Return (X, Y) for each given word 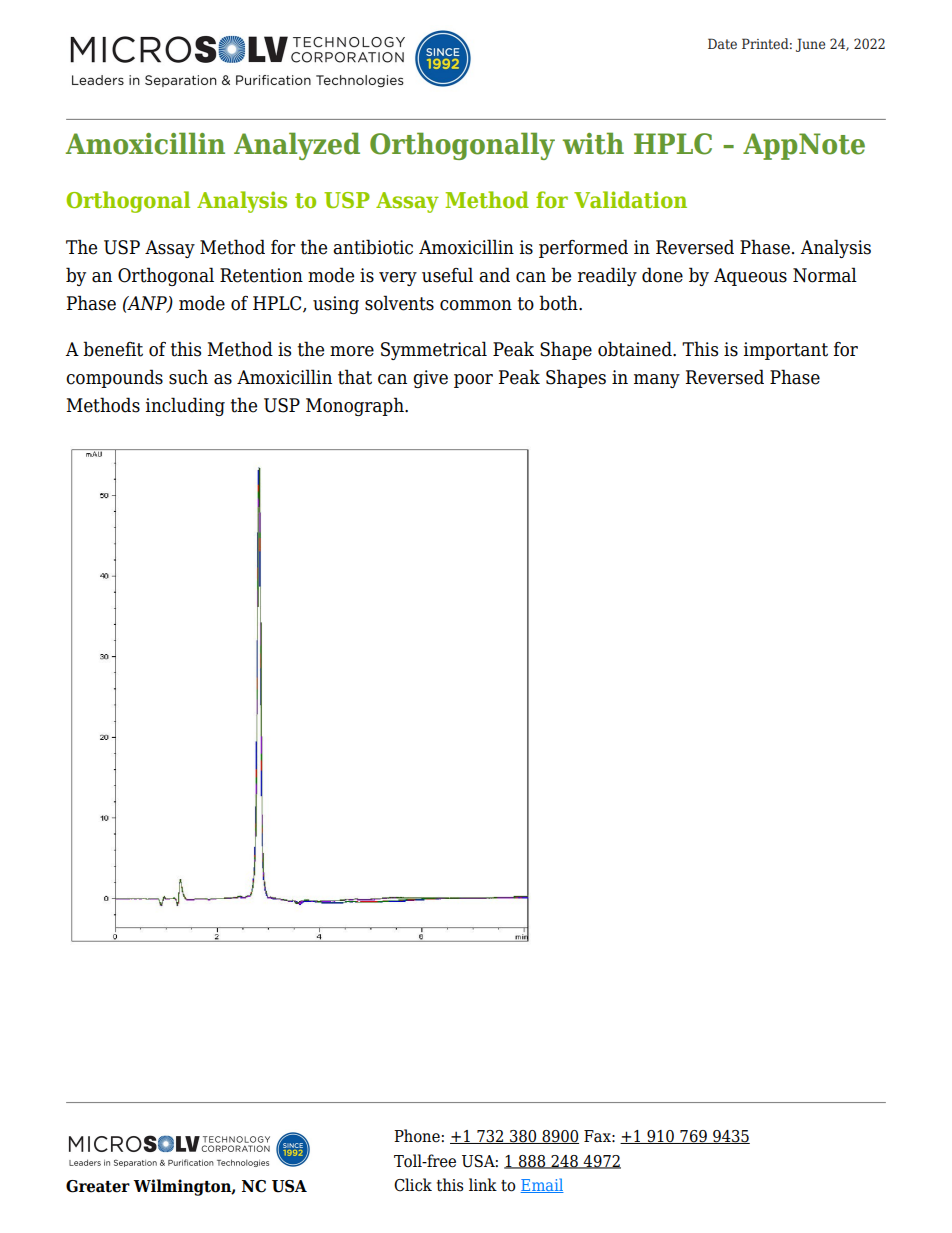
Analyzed (297, 146)
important (786, 351)
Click (413, 1185)
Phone (417, 1136)
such (188, 377)
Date (722, 43)
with (593, 143)
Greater (98, 1186)
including (185, 406)
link (483, 1184)
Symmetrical (434, 350)
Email (542, 1185)
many (657, 381)
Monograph (356, 406)
